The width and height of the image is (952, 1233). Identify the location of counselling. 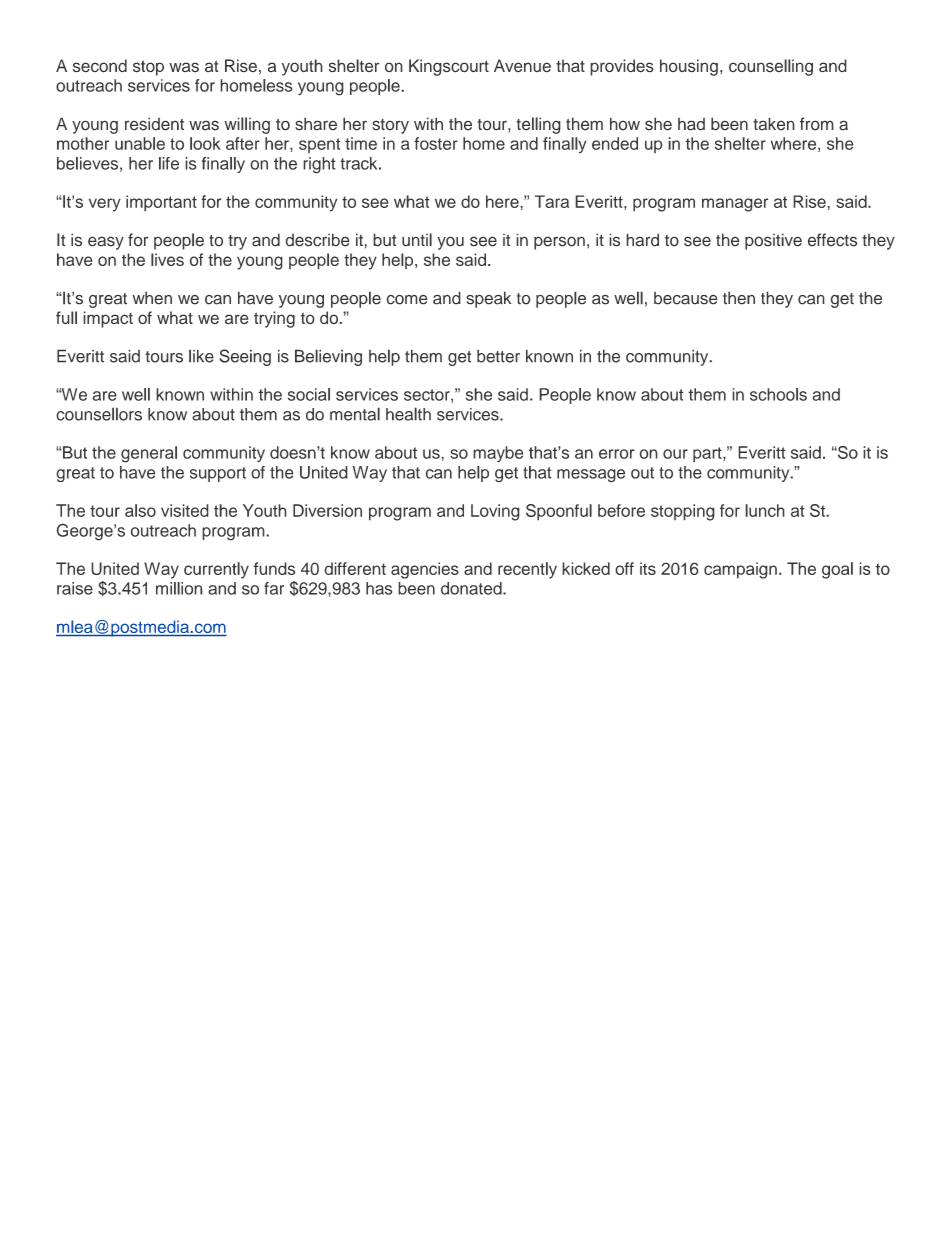
(771, 67).
